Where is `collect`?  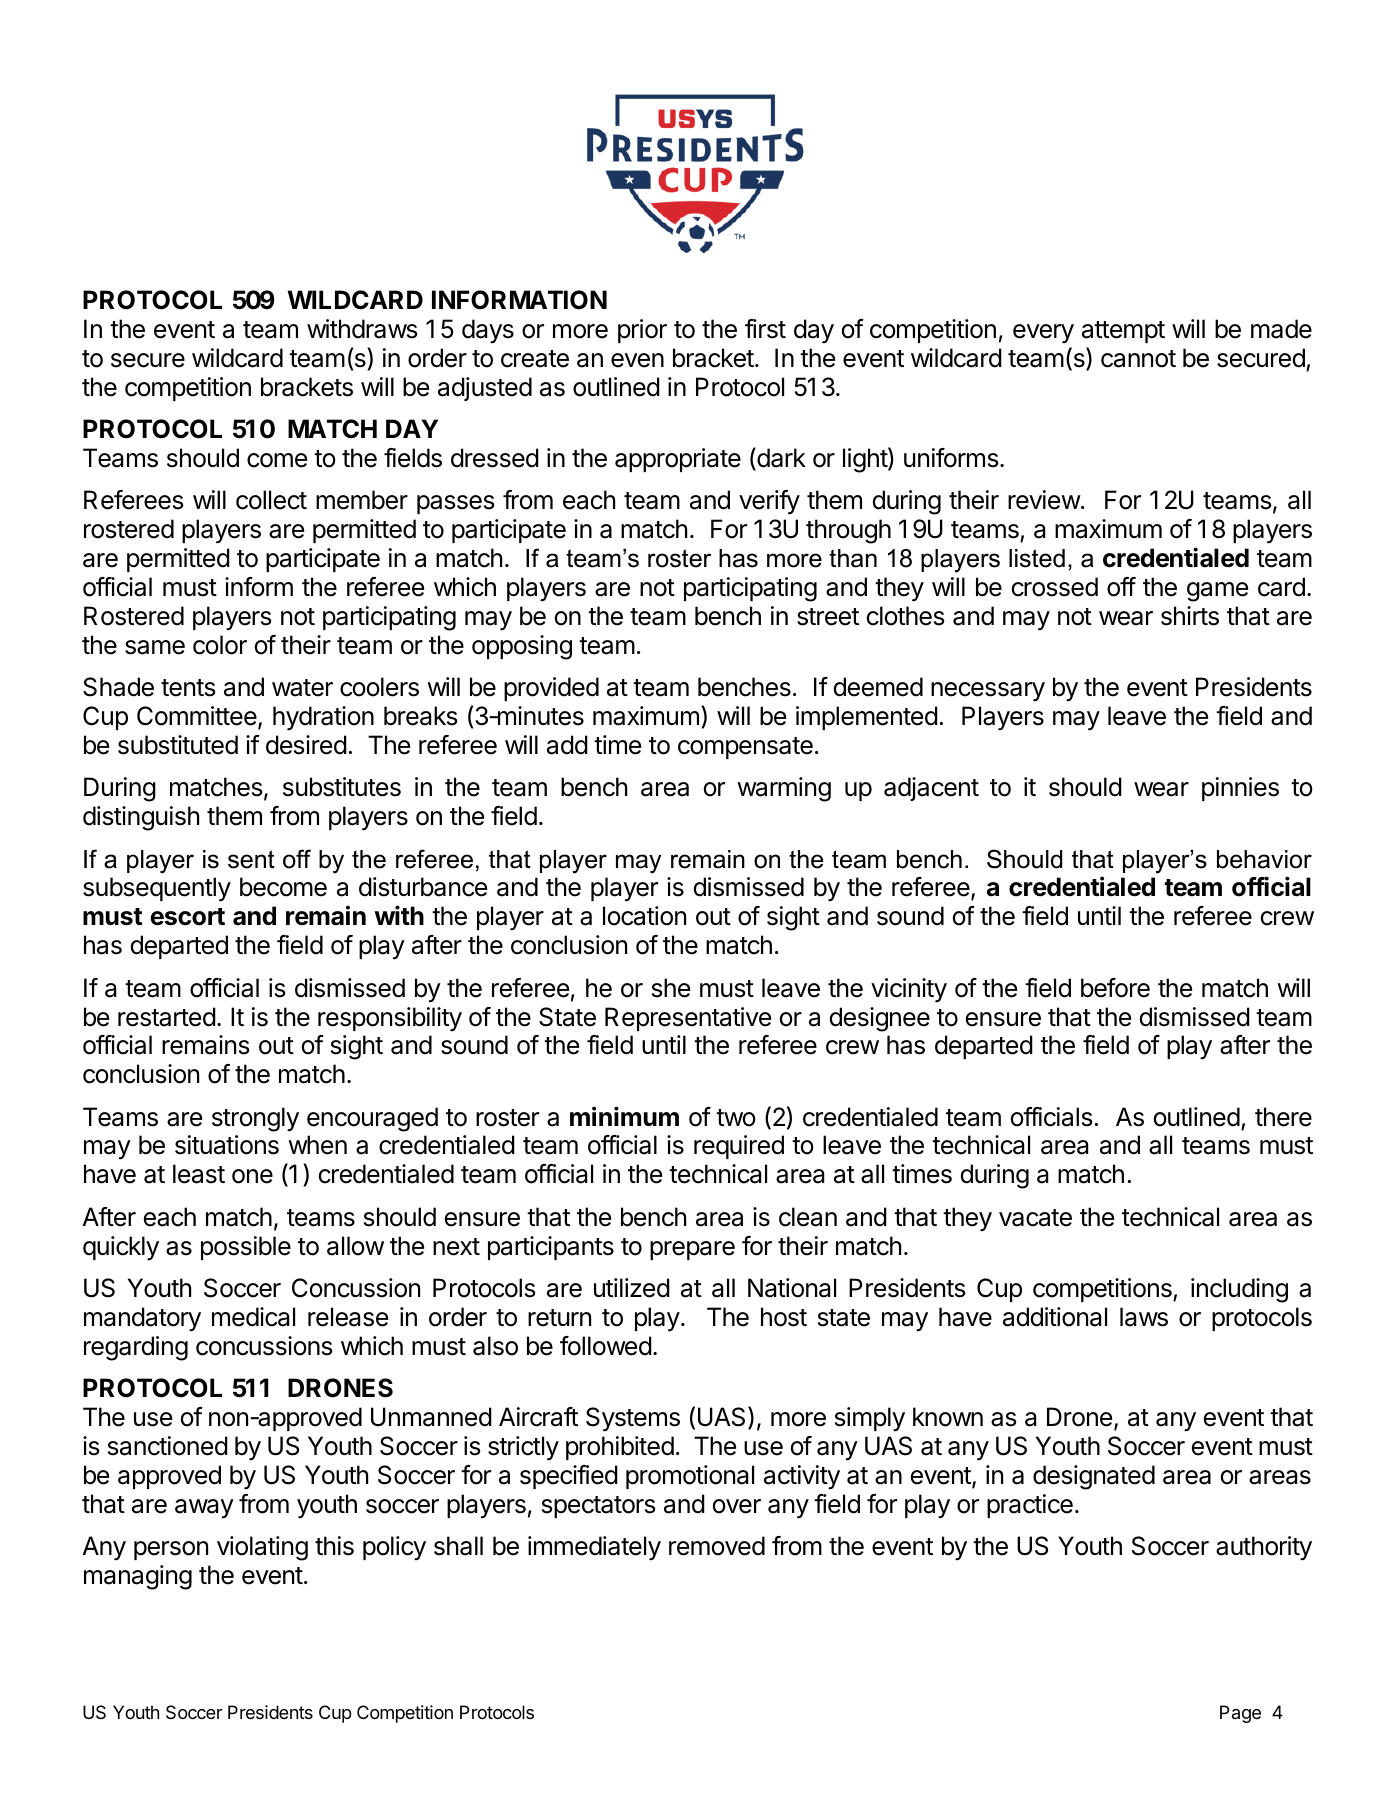
collect is located at coordinates (271, 500).
